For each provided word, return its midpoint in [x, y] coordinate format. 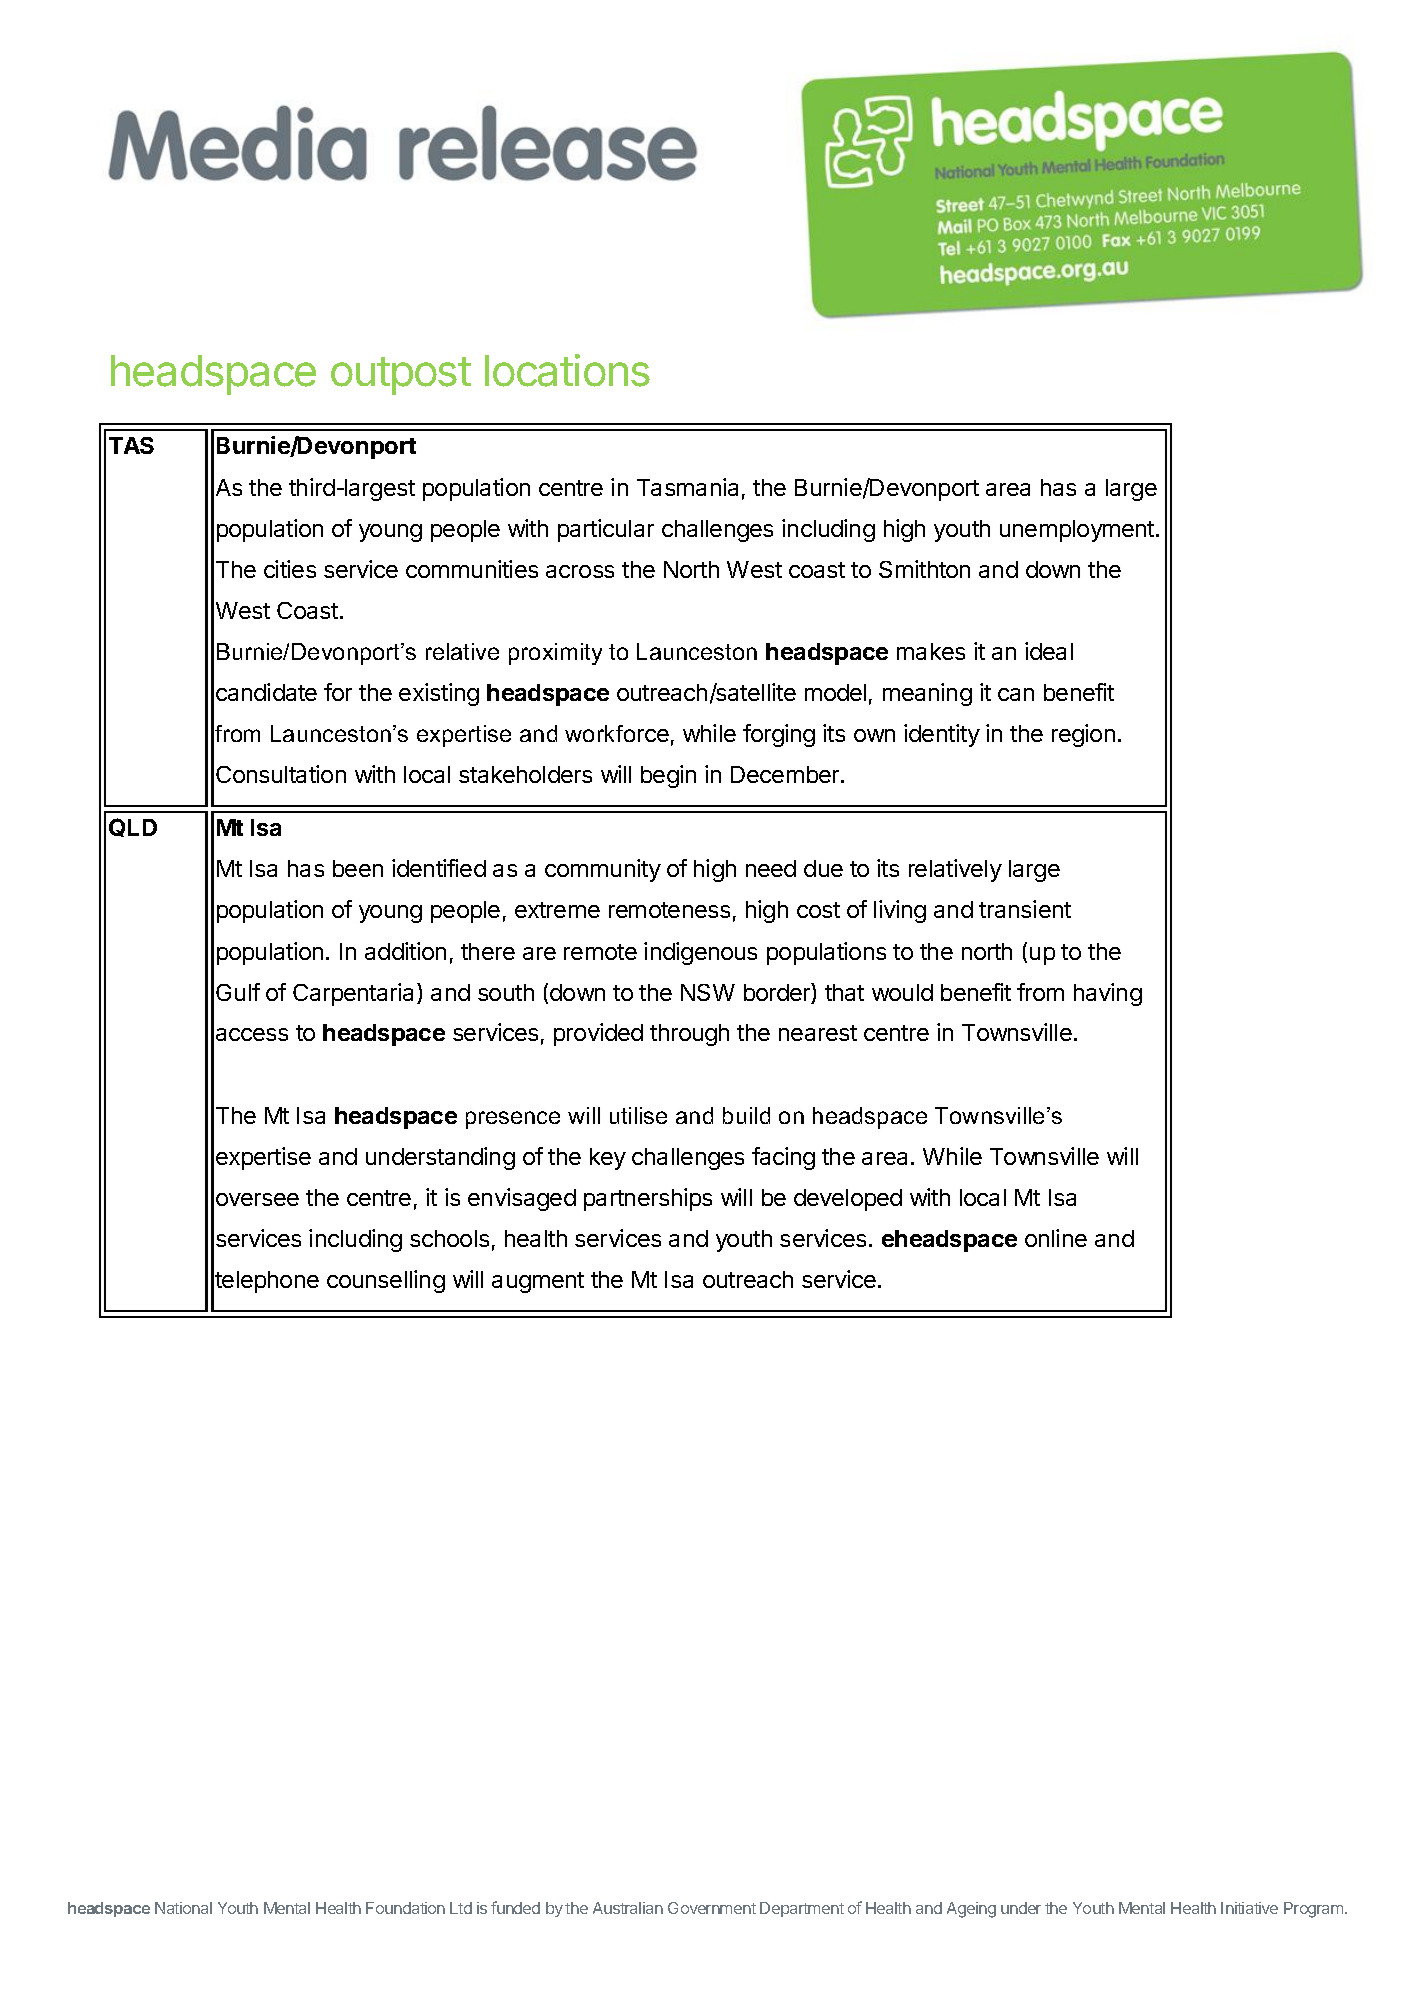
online [1056, 1238]
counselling [386, 1281]
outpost [401, 376]
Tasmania [687, 487]
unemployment [1077, 531]
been [358, 868]
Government [712, 1908]
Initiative [1249, 1908]
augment [538, 1282]
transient [1025, 909]
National [183, 1908]
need [771, 868]
